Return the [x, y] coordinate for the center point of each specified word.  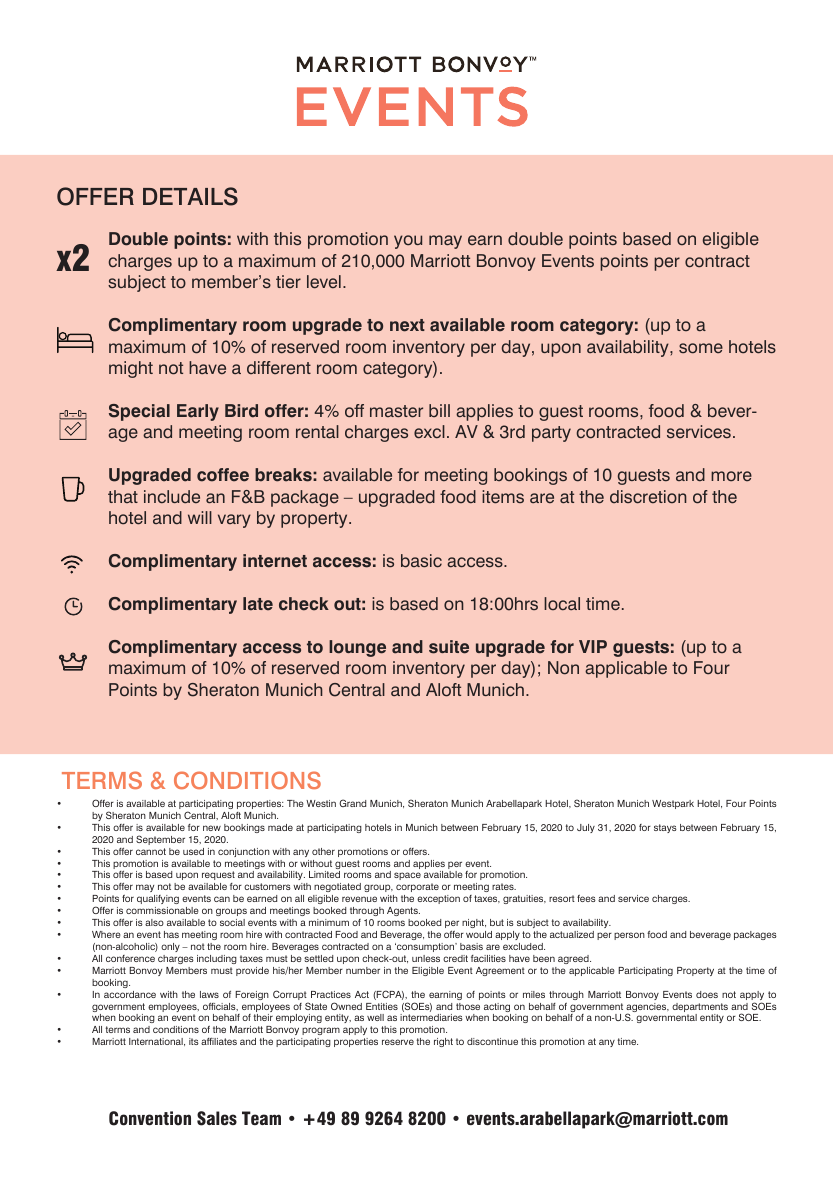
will [200, 517]
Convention [150, 1118]
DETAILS [190, 196]
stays [665, 828]
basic [421, 561]
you [408, 242]
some [701, 348]
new [212, 828]
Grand [352, 803]
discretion [648, 497]
